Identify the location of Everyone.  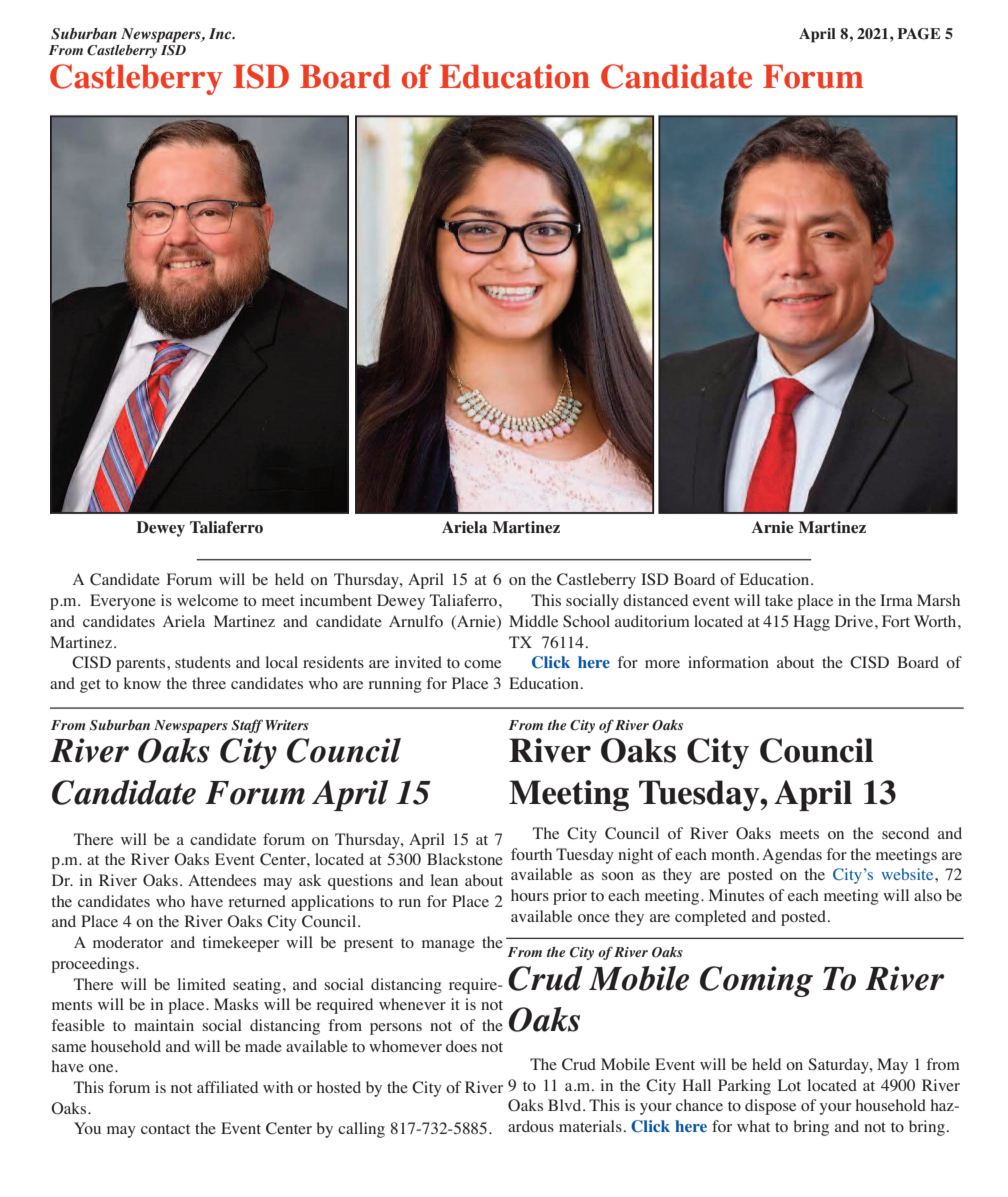
(123, 602).
